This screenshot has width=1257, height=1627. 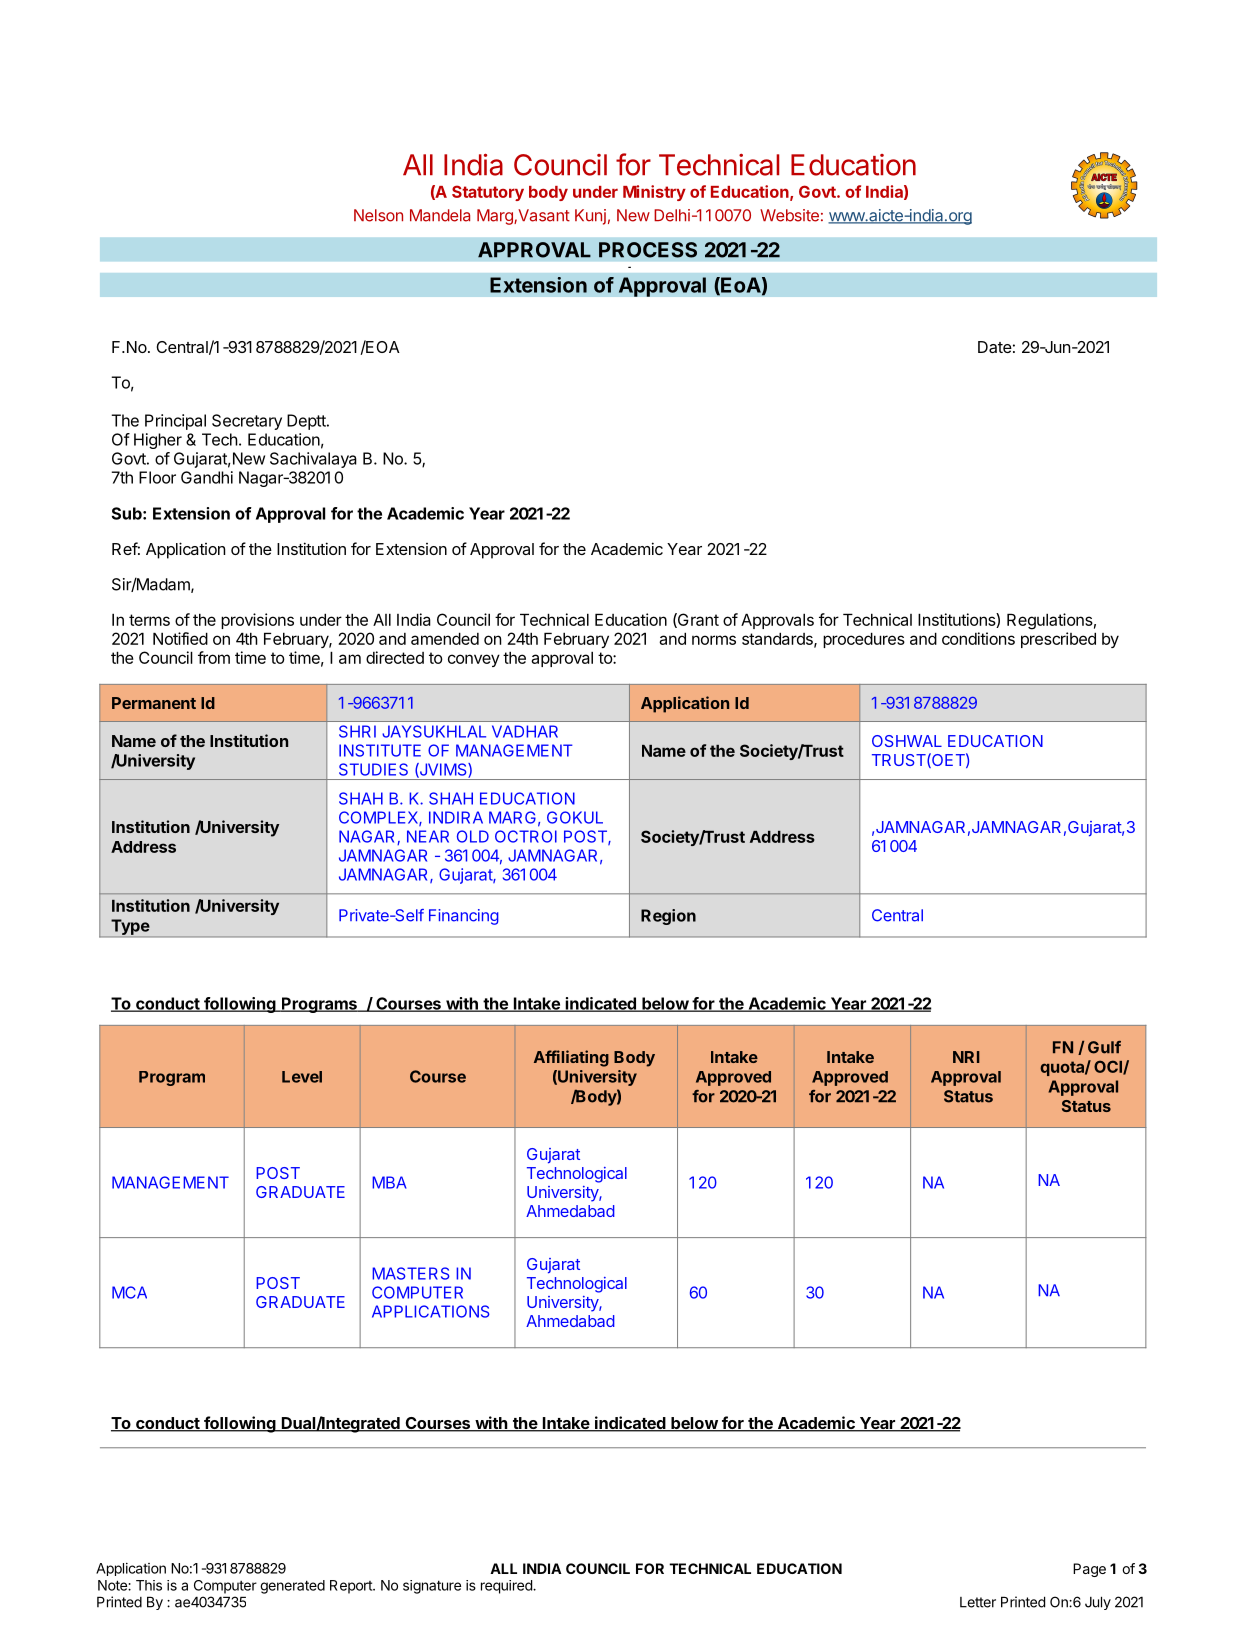 What do you see at coordinates (668, 917) in the screenshot?
I see `Region` at bounding box center [668, 917].
